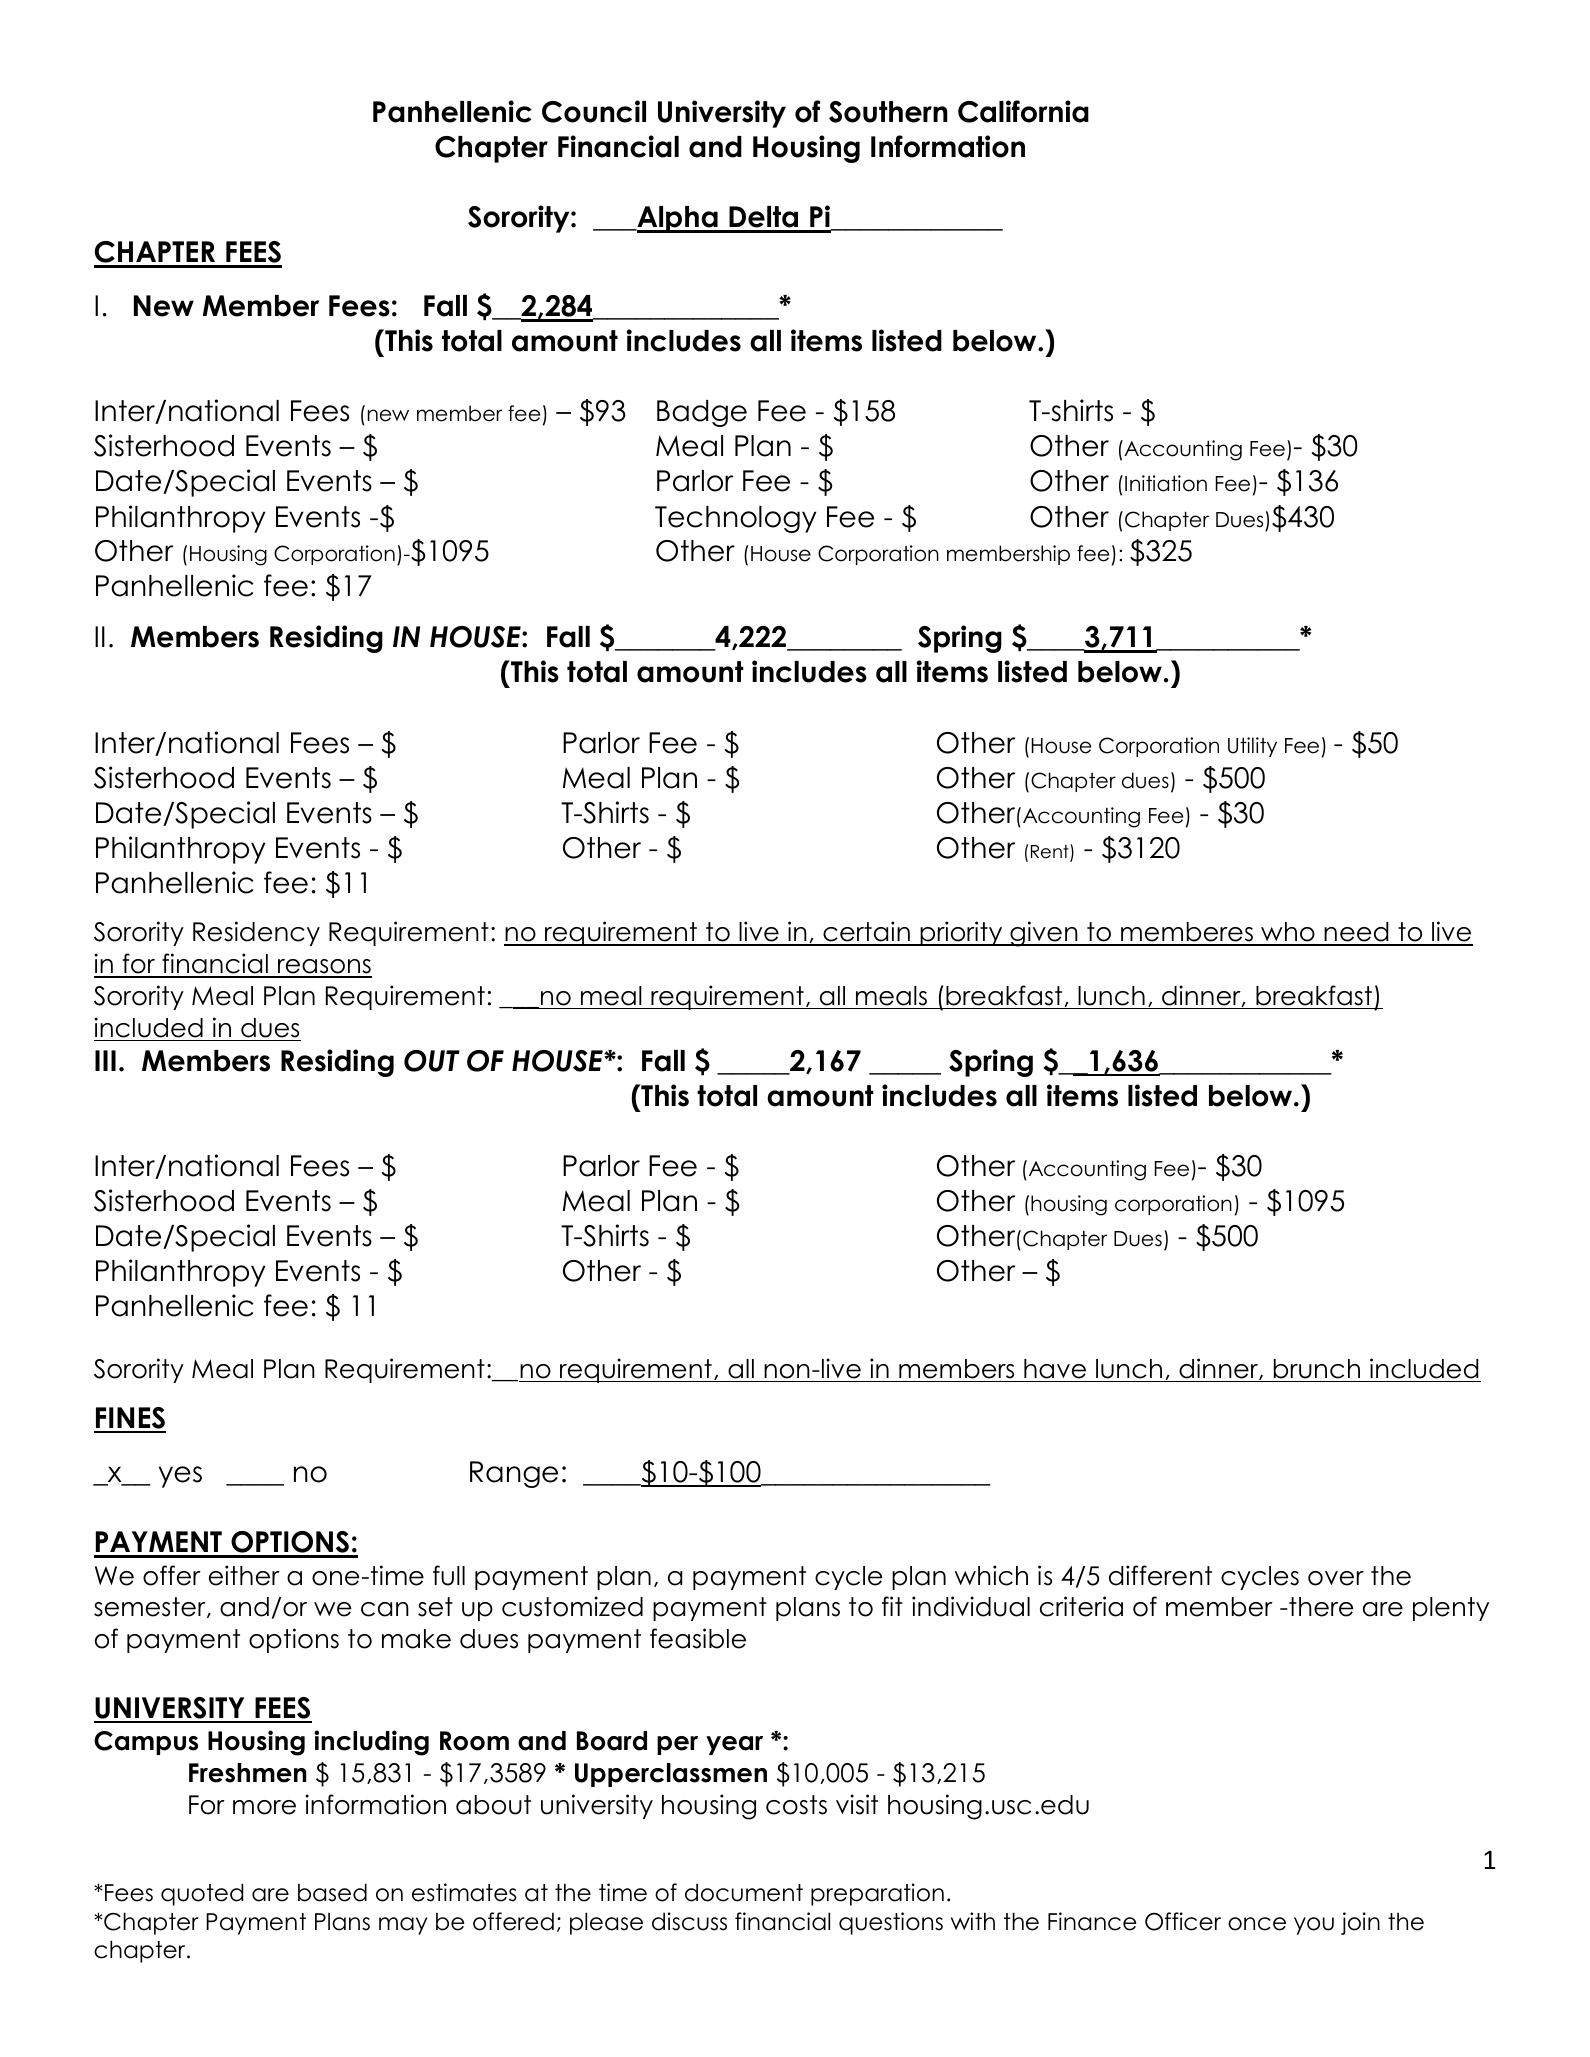 The height and width of the document is (2057, 1590). I want to click on Council, so click(594, 111).
